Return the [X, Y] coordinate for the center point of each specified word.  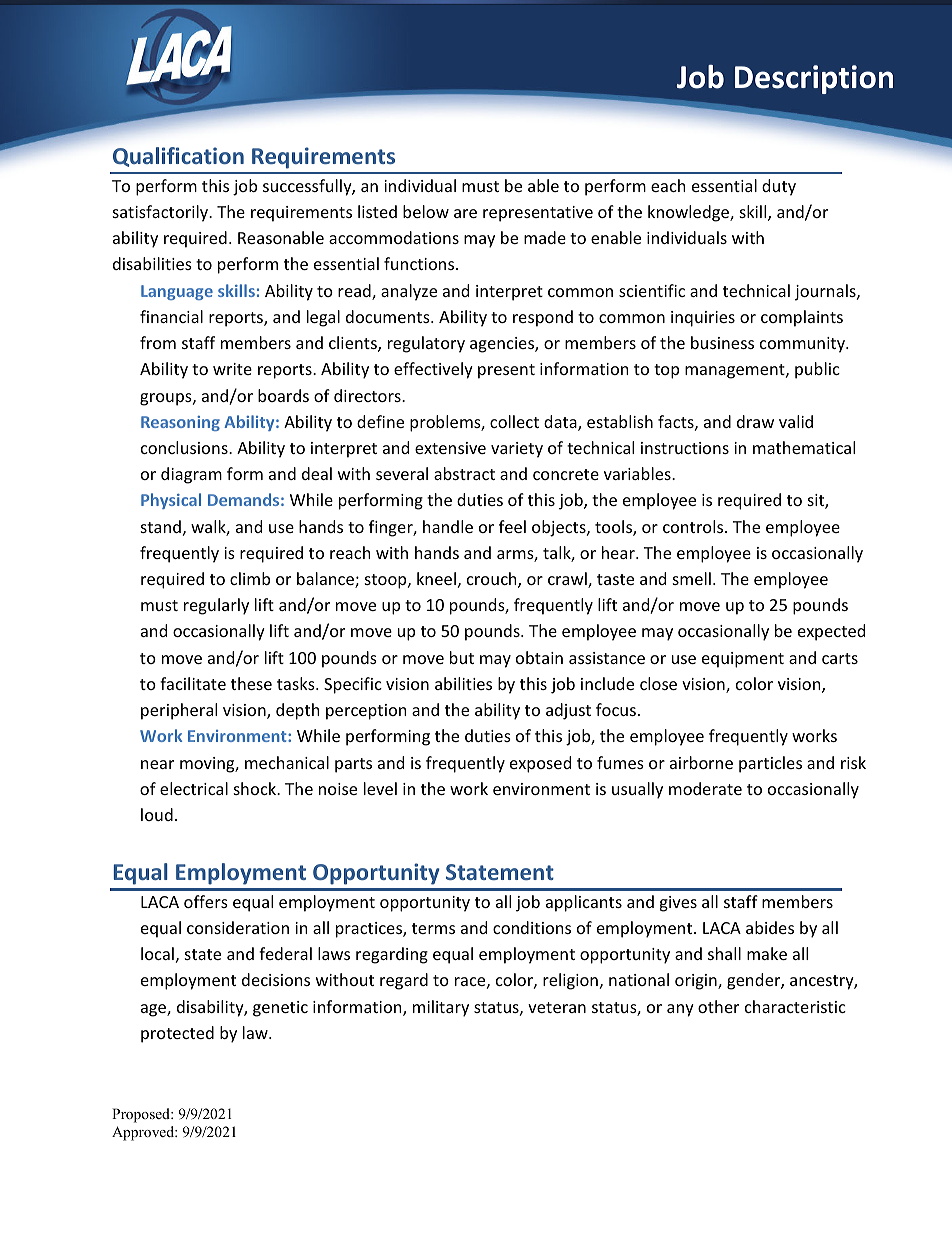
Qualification [178, 157]
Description [814, 79]
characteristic [795, 1006]
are [465, 213]
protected [177, 1034]
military [441, 1008]
